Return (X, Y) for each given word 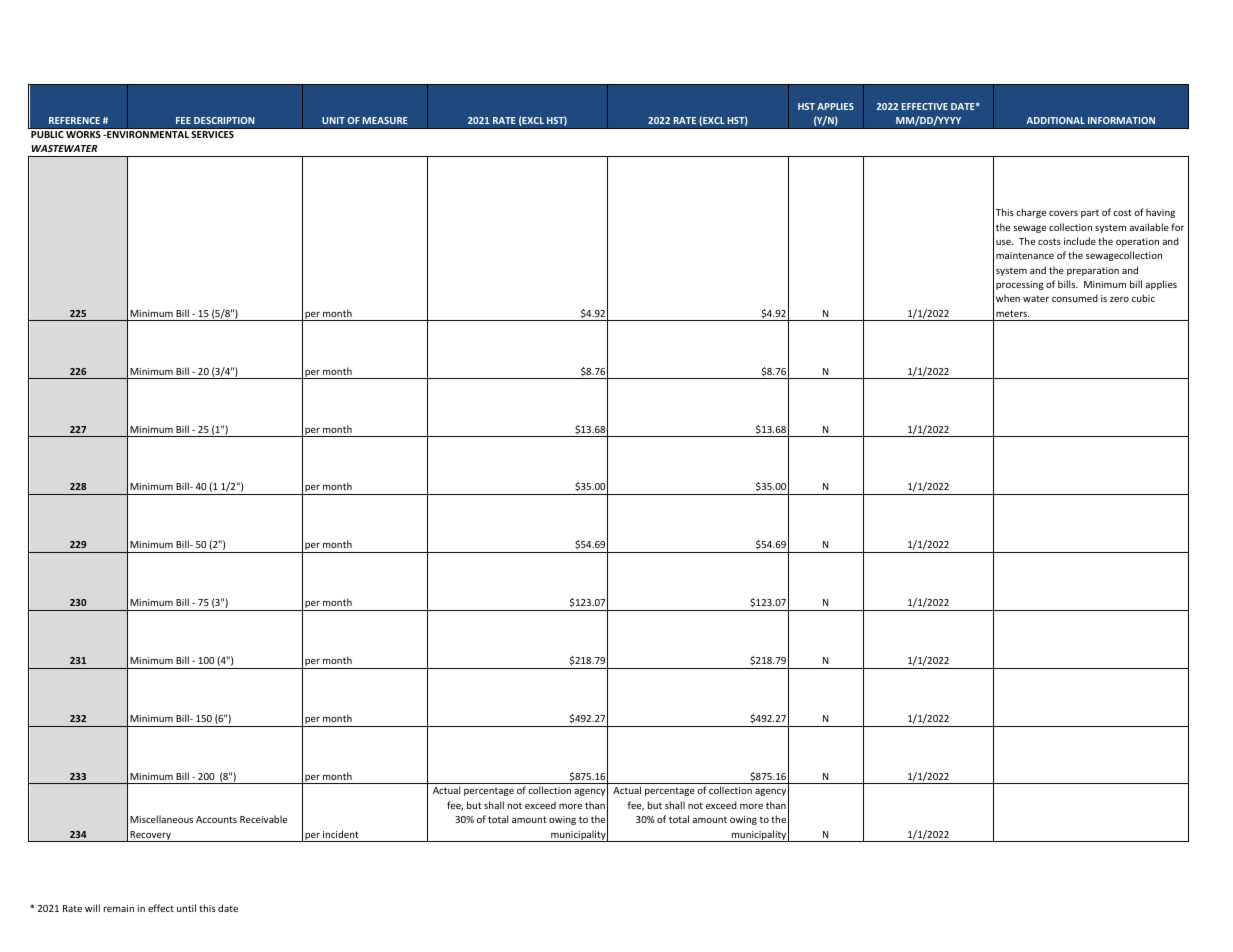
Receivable (263, 819)
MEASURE (385, 120)
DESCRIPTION (224, 120)
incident (341, 834)
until (186, 908)
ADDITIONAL (1056, 120)
